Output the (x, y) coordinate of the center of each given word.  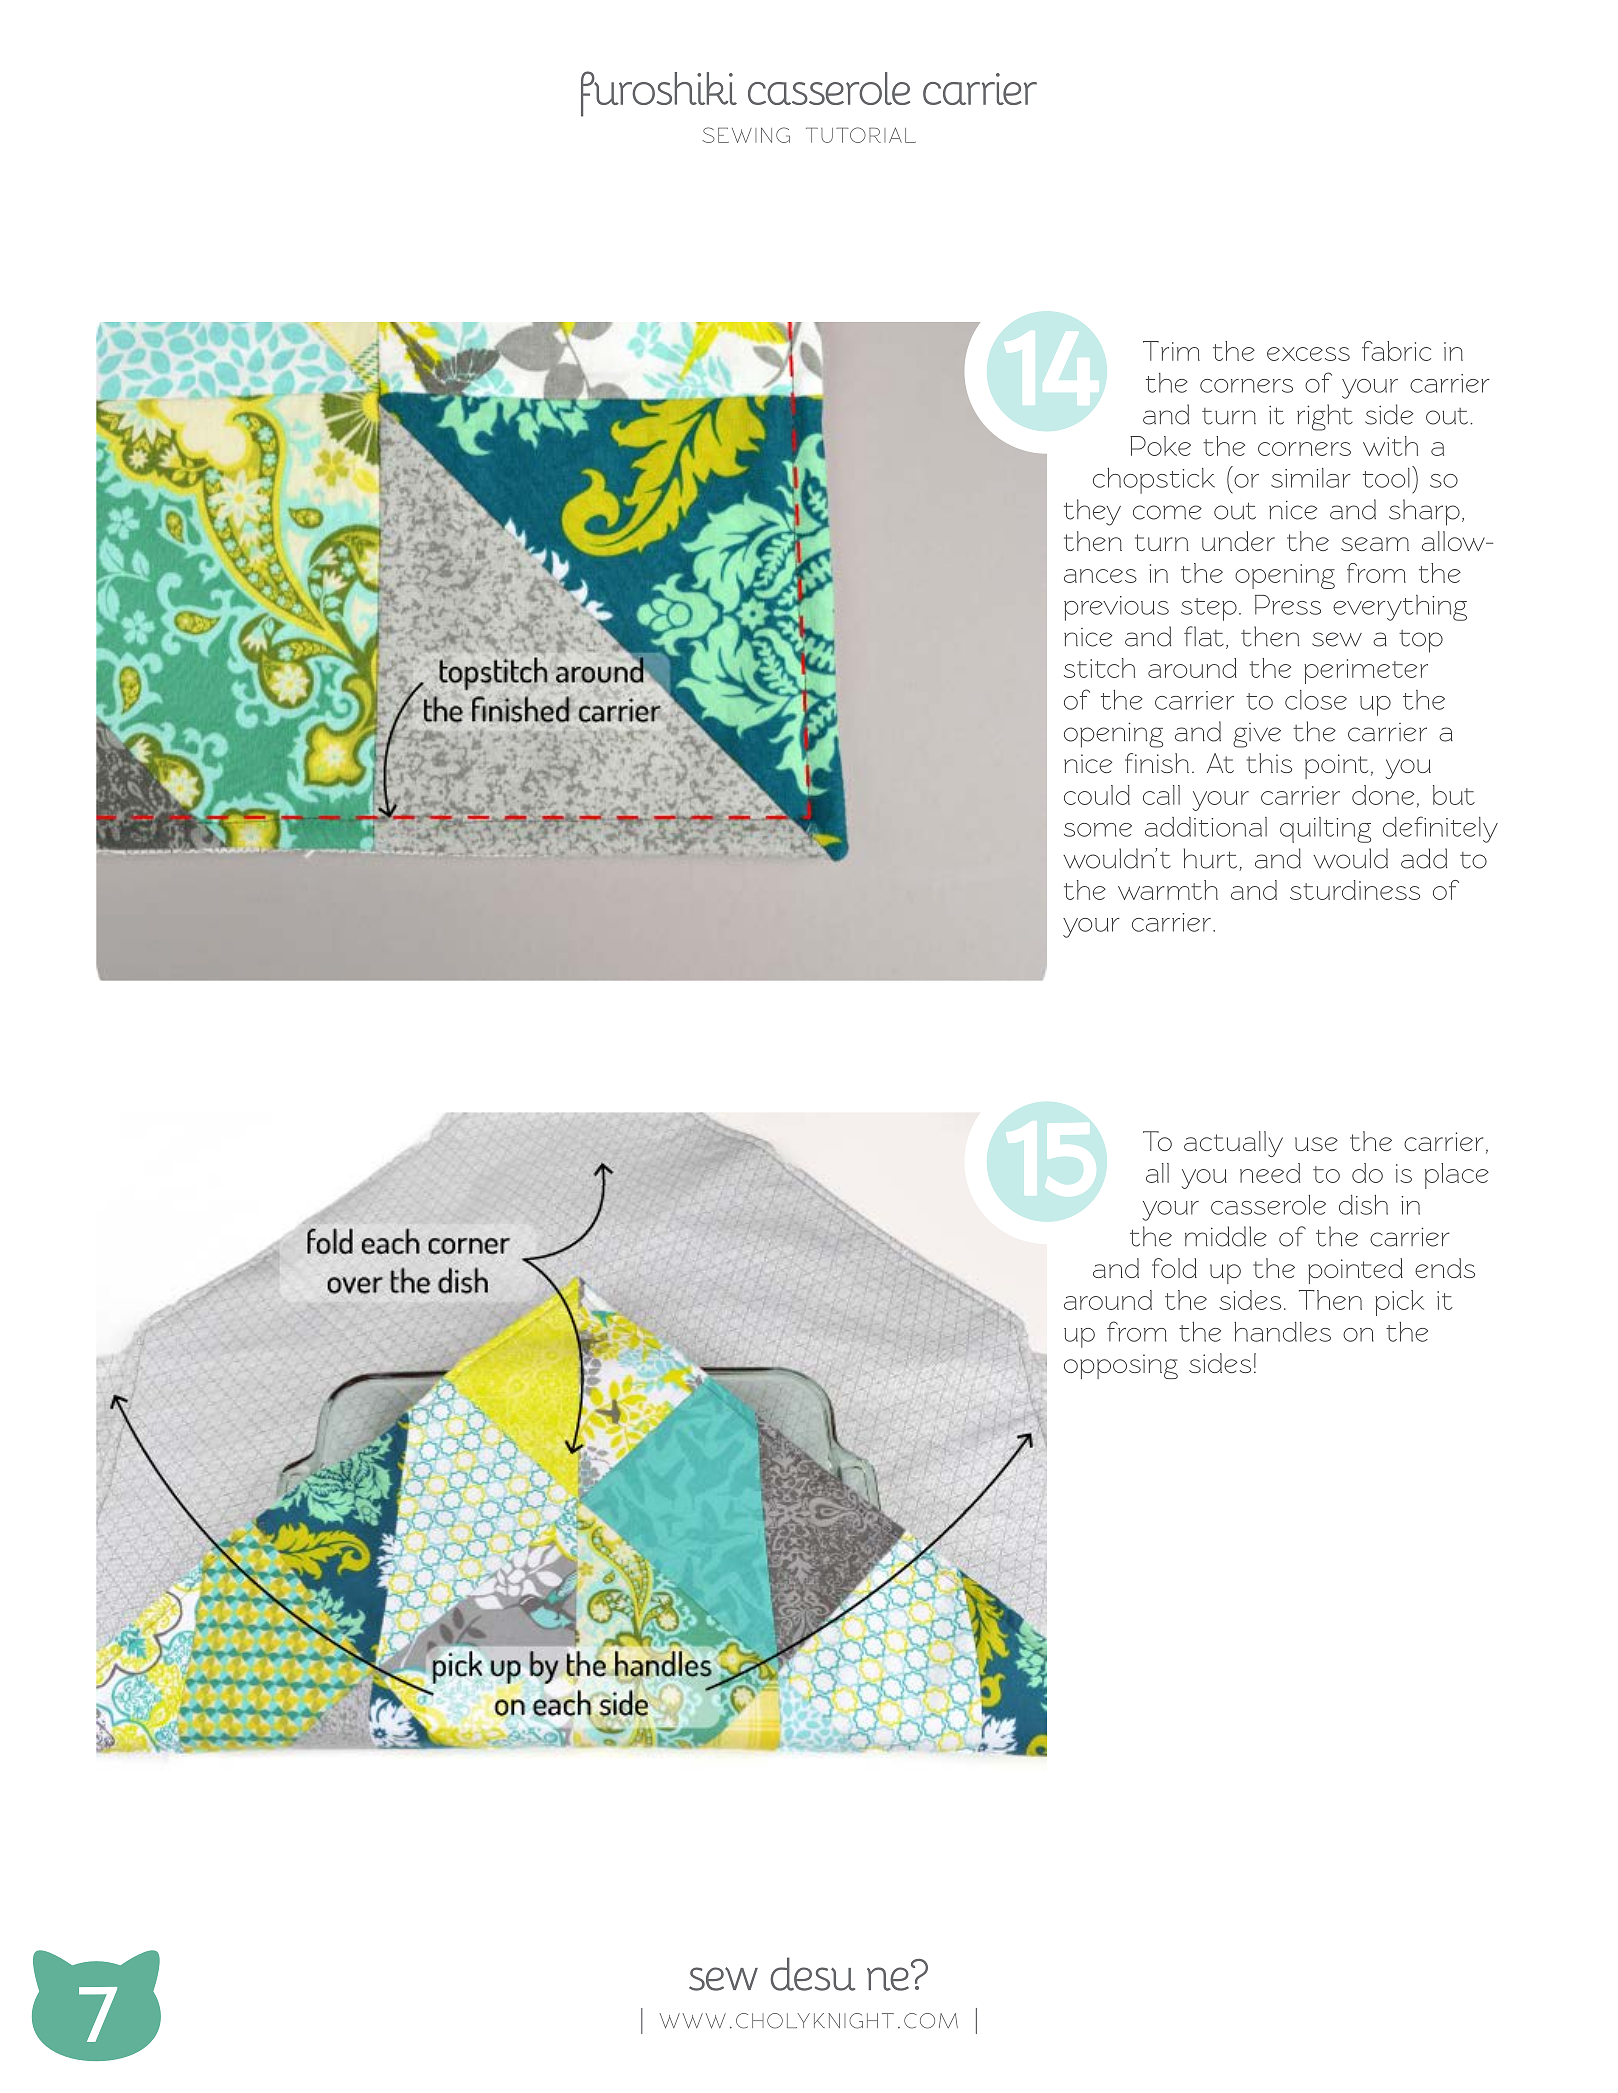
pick (1399, 1303)
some (1098, 830)
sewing (746, 135)
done (1383, 795)
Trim (1171, 351)
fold (1174, 1268)
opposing (1121, 1366)
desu (812, 1974)
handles (1282, 1332)
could (1097, 795)
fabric (1396, 351)
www (693, 2020)
